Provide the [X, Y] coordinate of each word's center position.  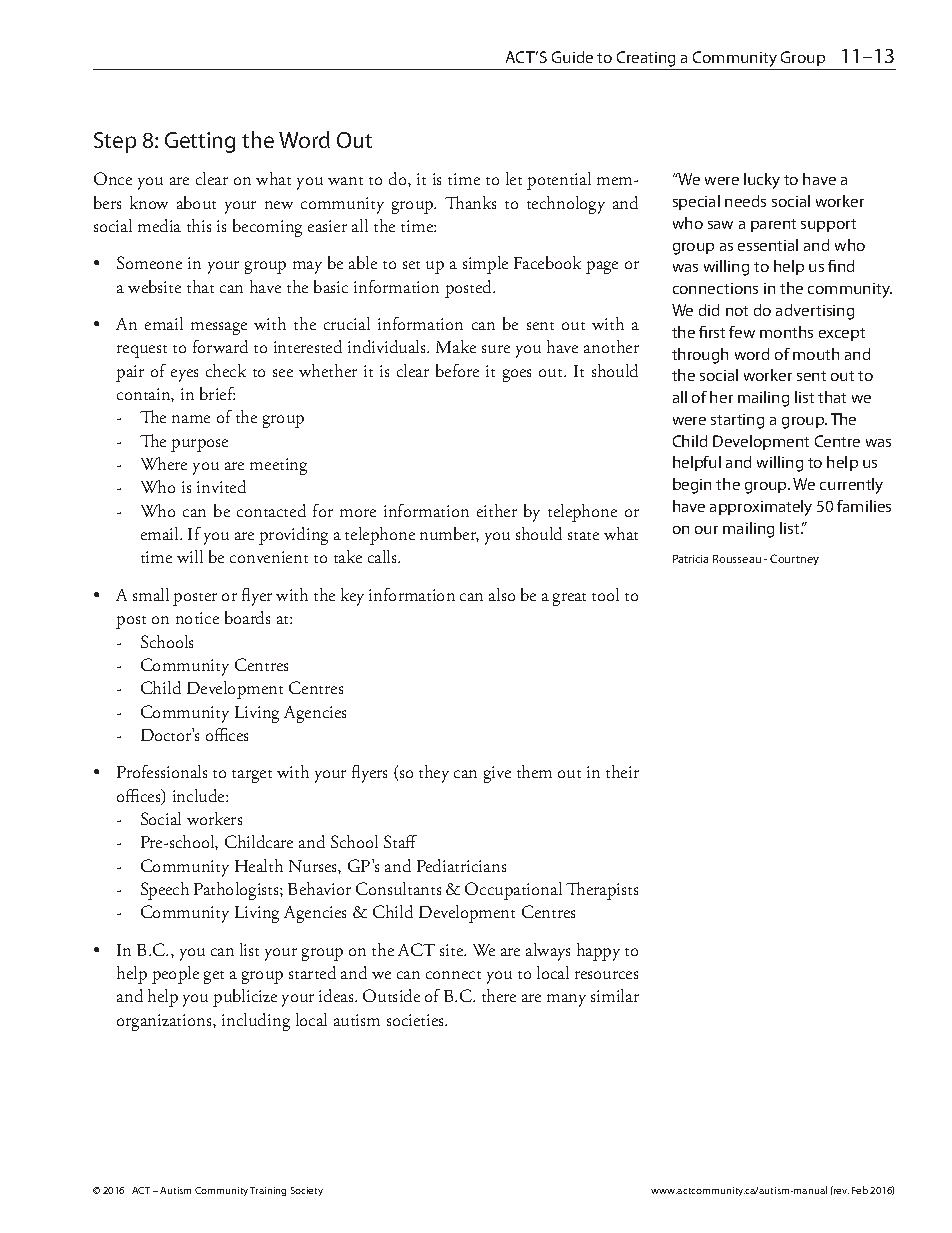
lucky [762, 181]
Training [268, 1191]
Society [307, 1191]
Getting [200, 142]
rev [841, 1191]
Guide [572, 57]
